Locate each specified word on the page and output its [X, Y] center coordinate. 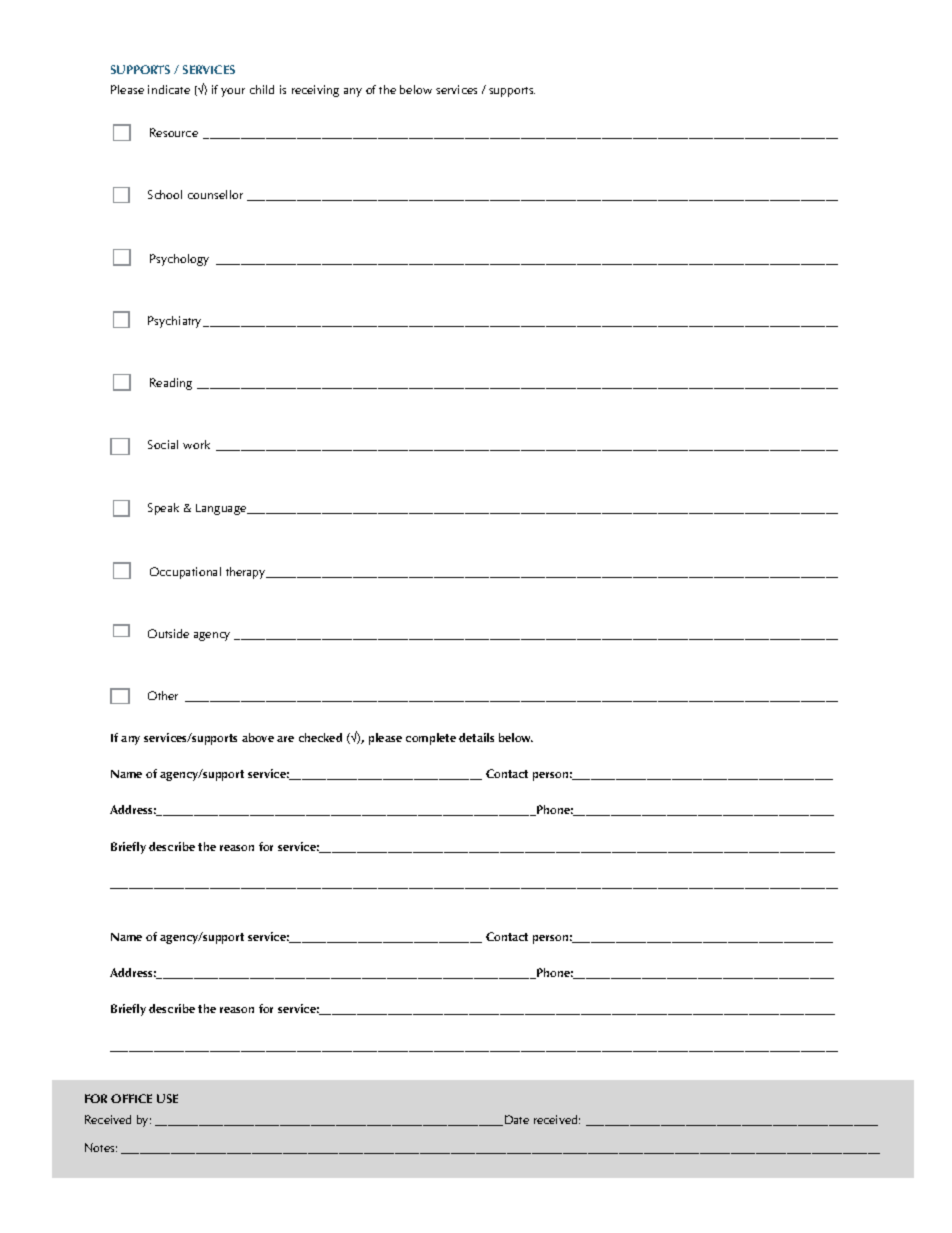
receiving [315, 91]
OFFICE [131, 1098]
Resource [174, 132]
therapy [247, 573]
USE [167, 1098]
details [476, 737]
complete [431, 739]
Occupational [185, 573]
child [262, 89]
